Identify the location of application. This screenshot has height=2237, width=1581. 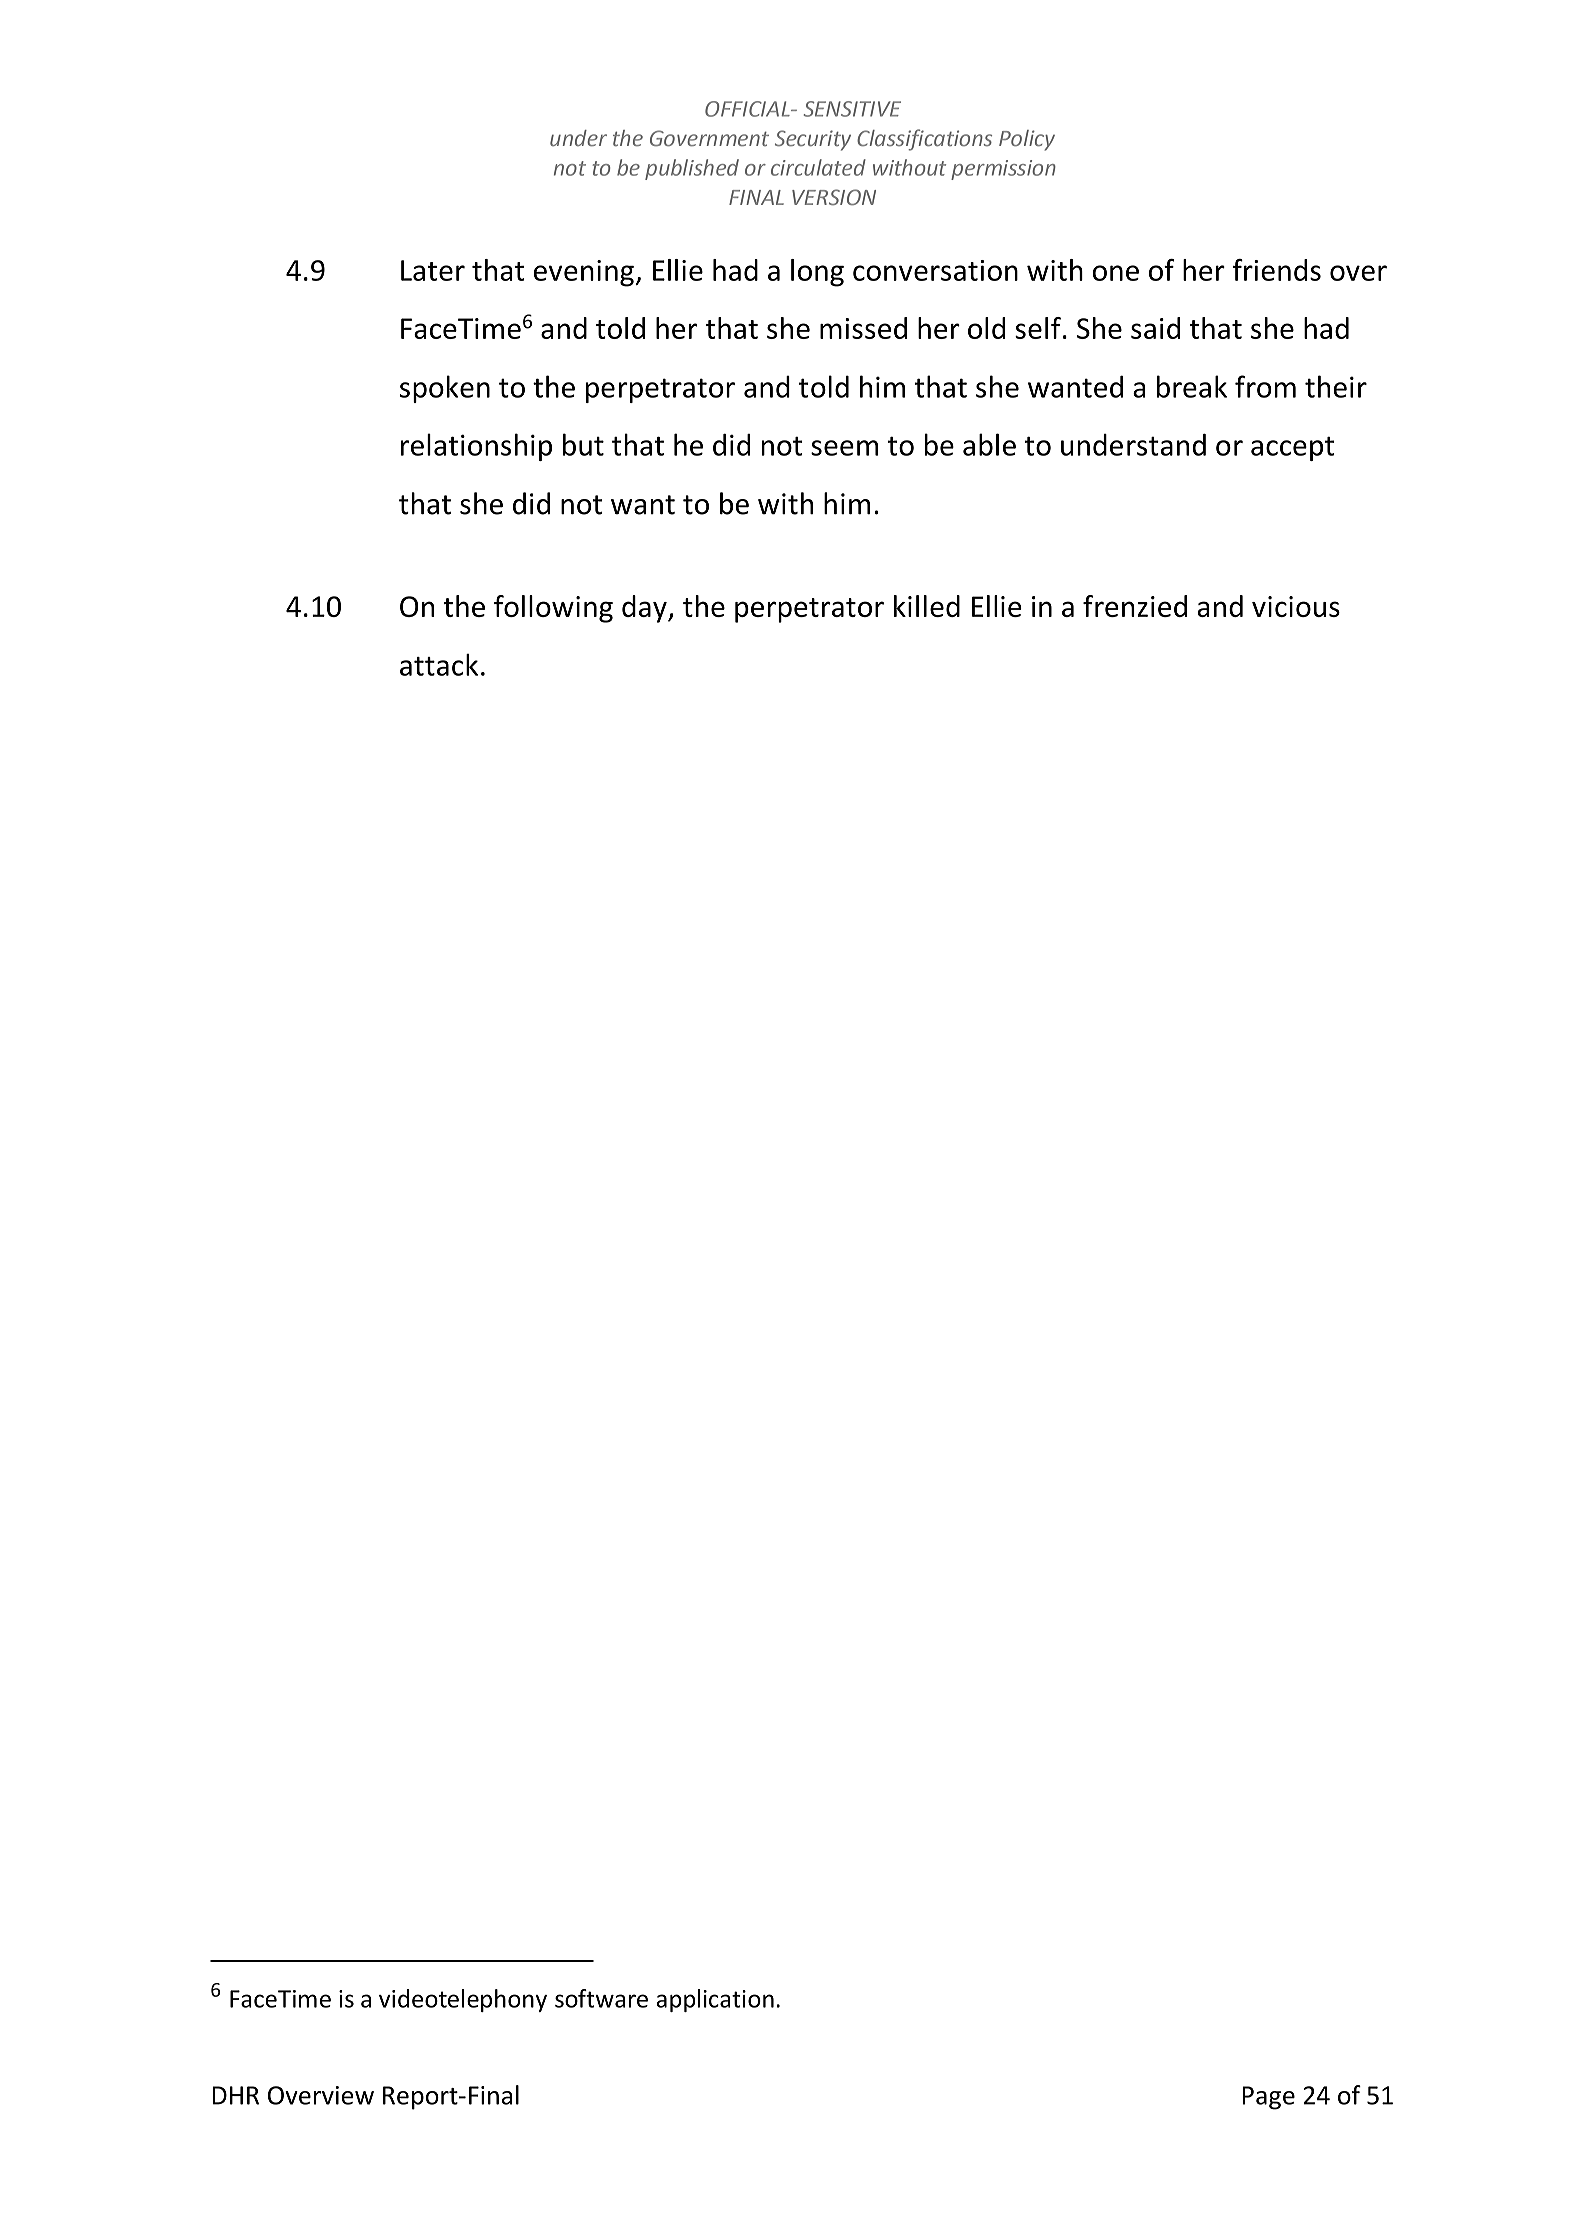
(715, 2000).
